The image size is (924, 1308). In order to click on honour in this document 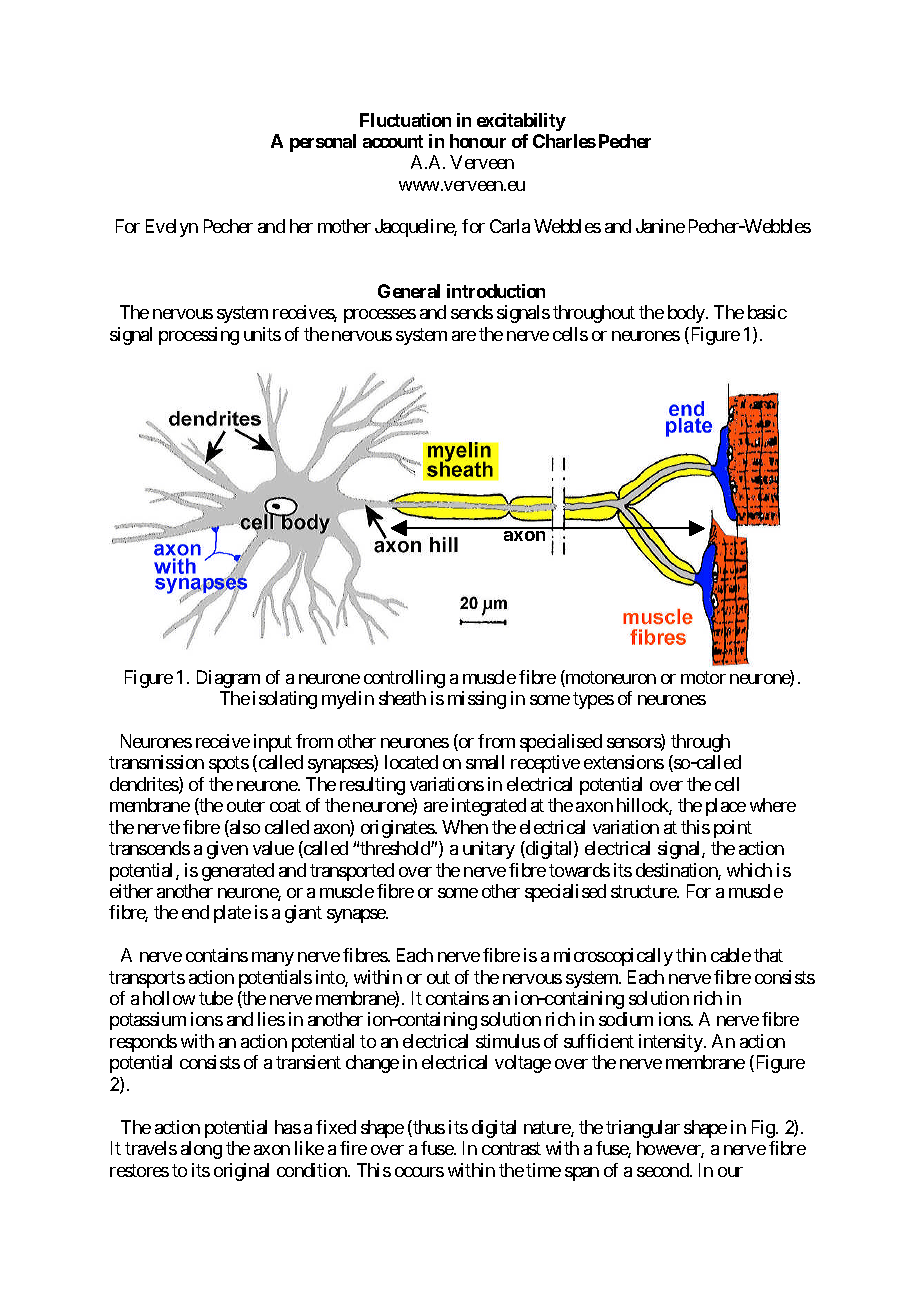, I will do `click(478, 141)`.
